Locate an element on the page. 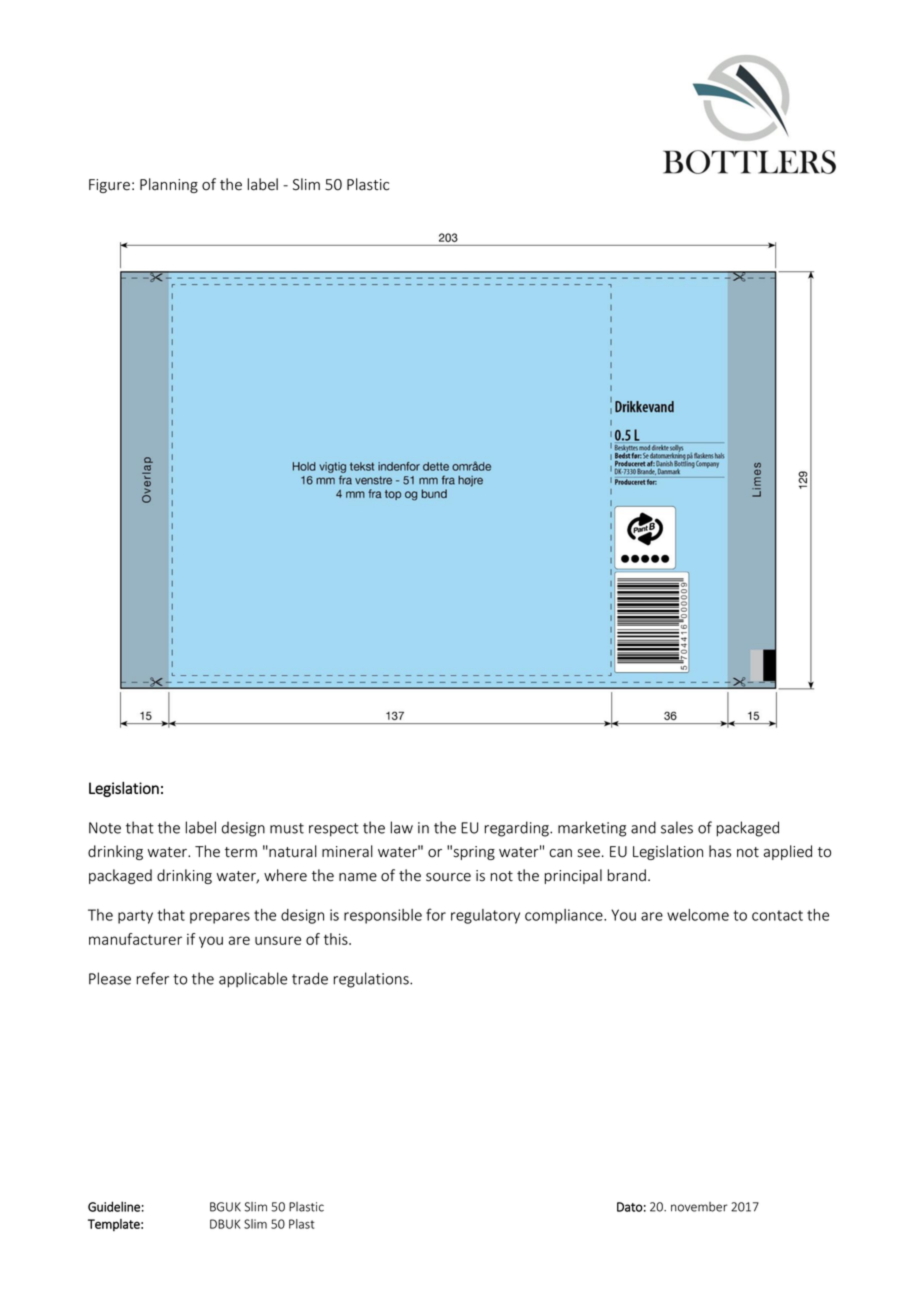 The image size is (924, 1308). prepares is located at coordinates (220, 918).
